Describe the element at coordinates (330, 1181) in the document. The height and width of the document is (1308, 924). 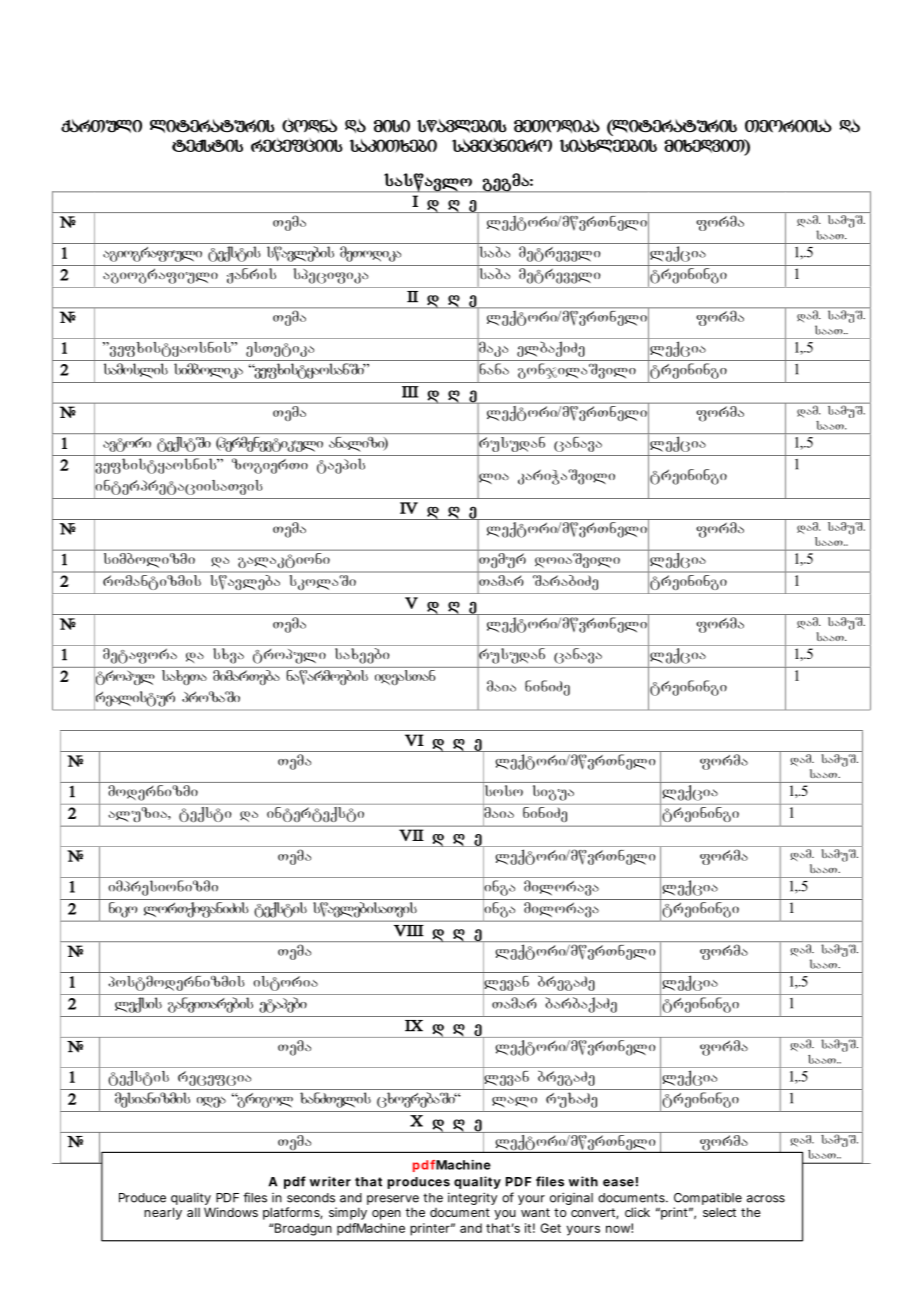
I see `writer` at that location.
